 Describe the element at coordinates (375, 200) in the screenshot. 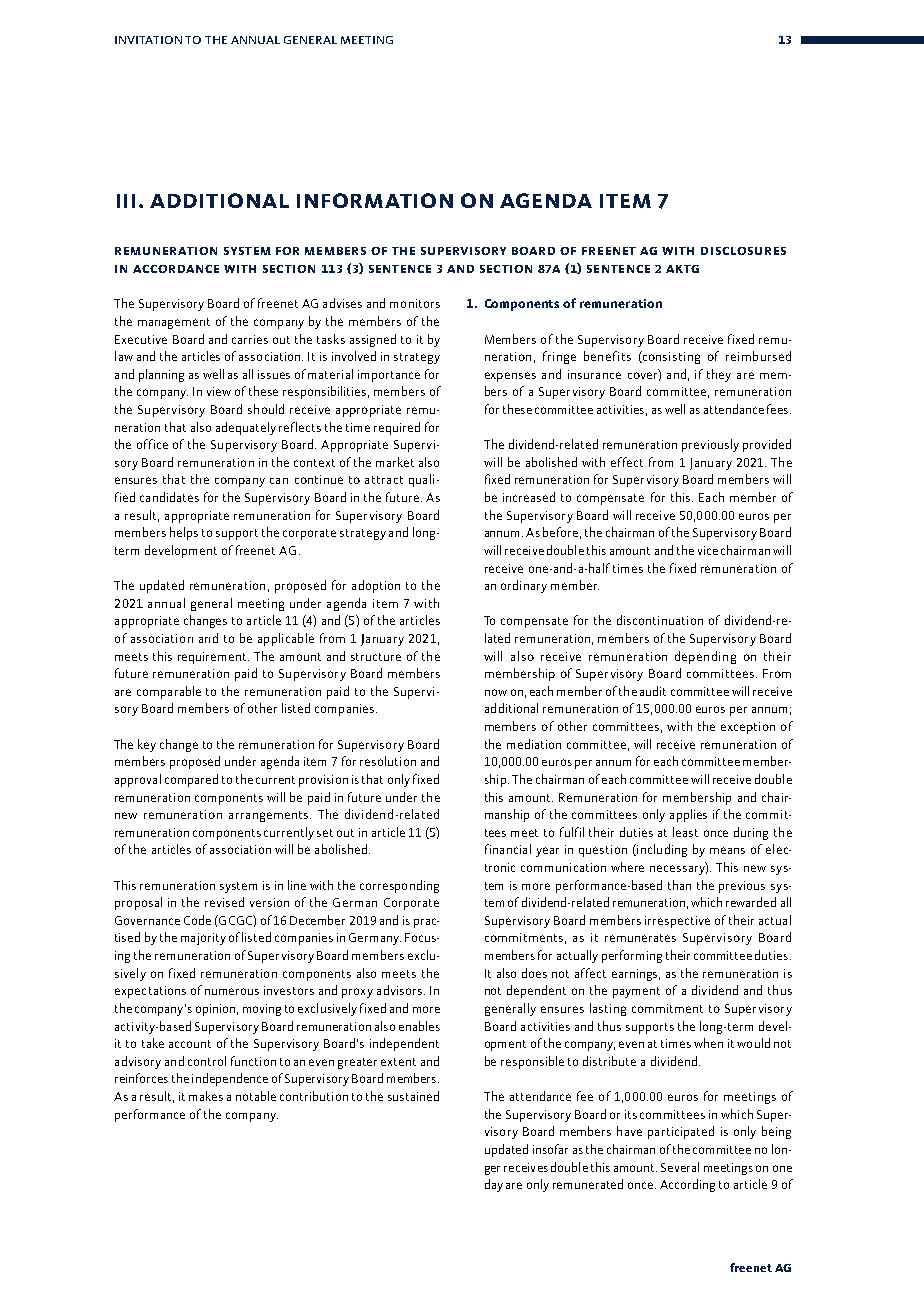

I see `INFORMATION` at that location.
